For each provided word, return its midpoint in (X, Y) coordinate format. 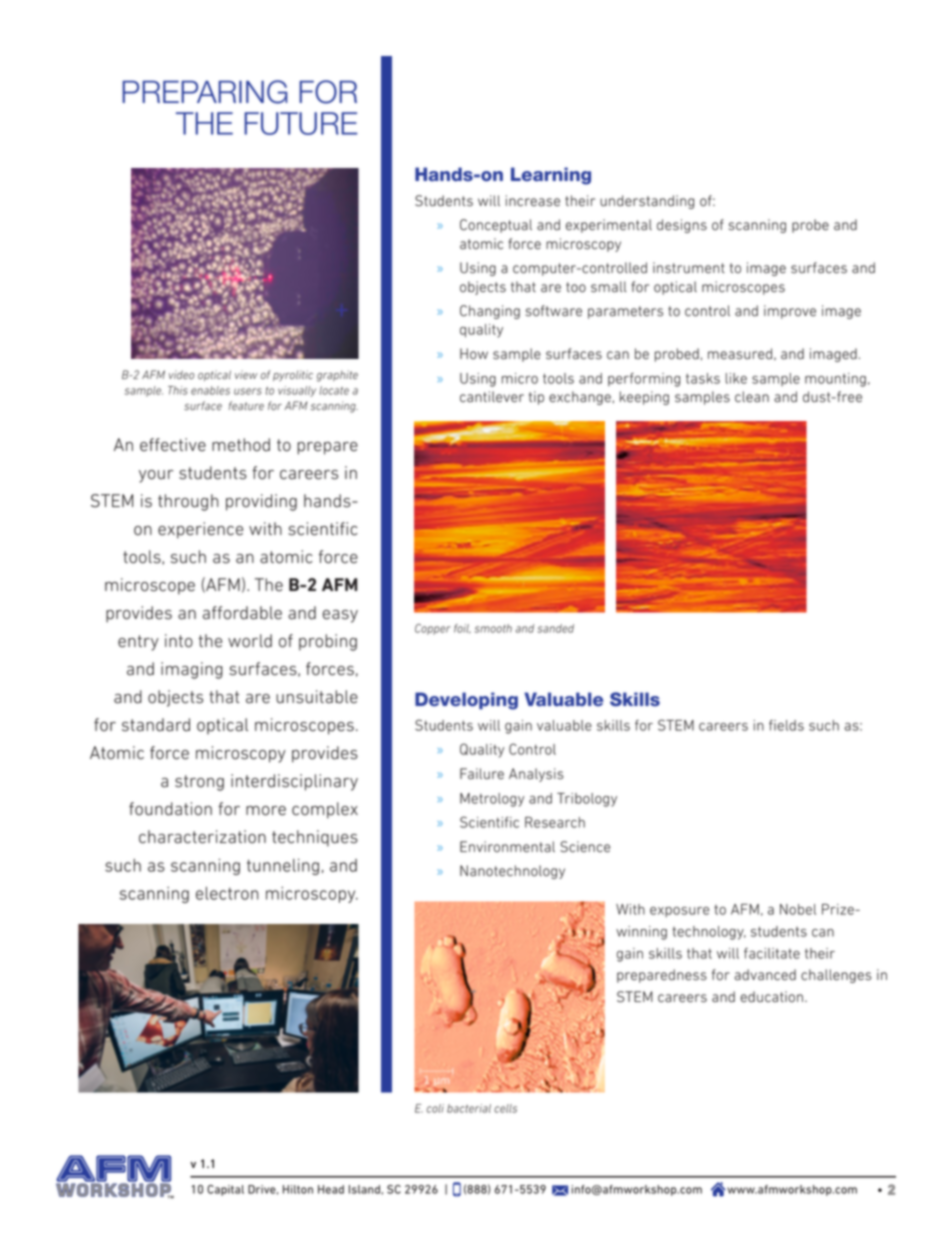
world (250, 641)
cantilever (492, 397)
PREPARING (204, 92)
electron (227, 893)
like (736, 378)
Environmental (507, 847)
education (771, 997)
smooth (493, 628)
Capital (225, 1190)
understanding (647, 202)
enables (210, 390)
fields (786, 725)
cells (505, 1108)
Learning (551, 176)
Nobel (798, 909)
